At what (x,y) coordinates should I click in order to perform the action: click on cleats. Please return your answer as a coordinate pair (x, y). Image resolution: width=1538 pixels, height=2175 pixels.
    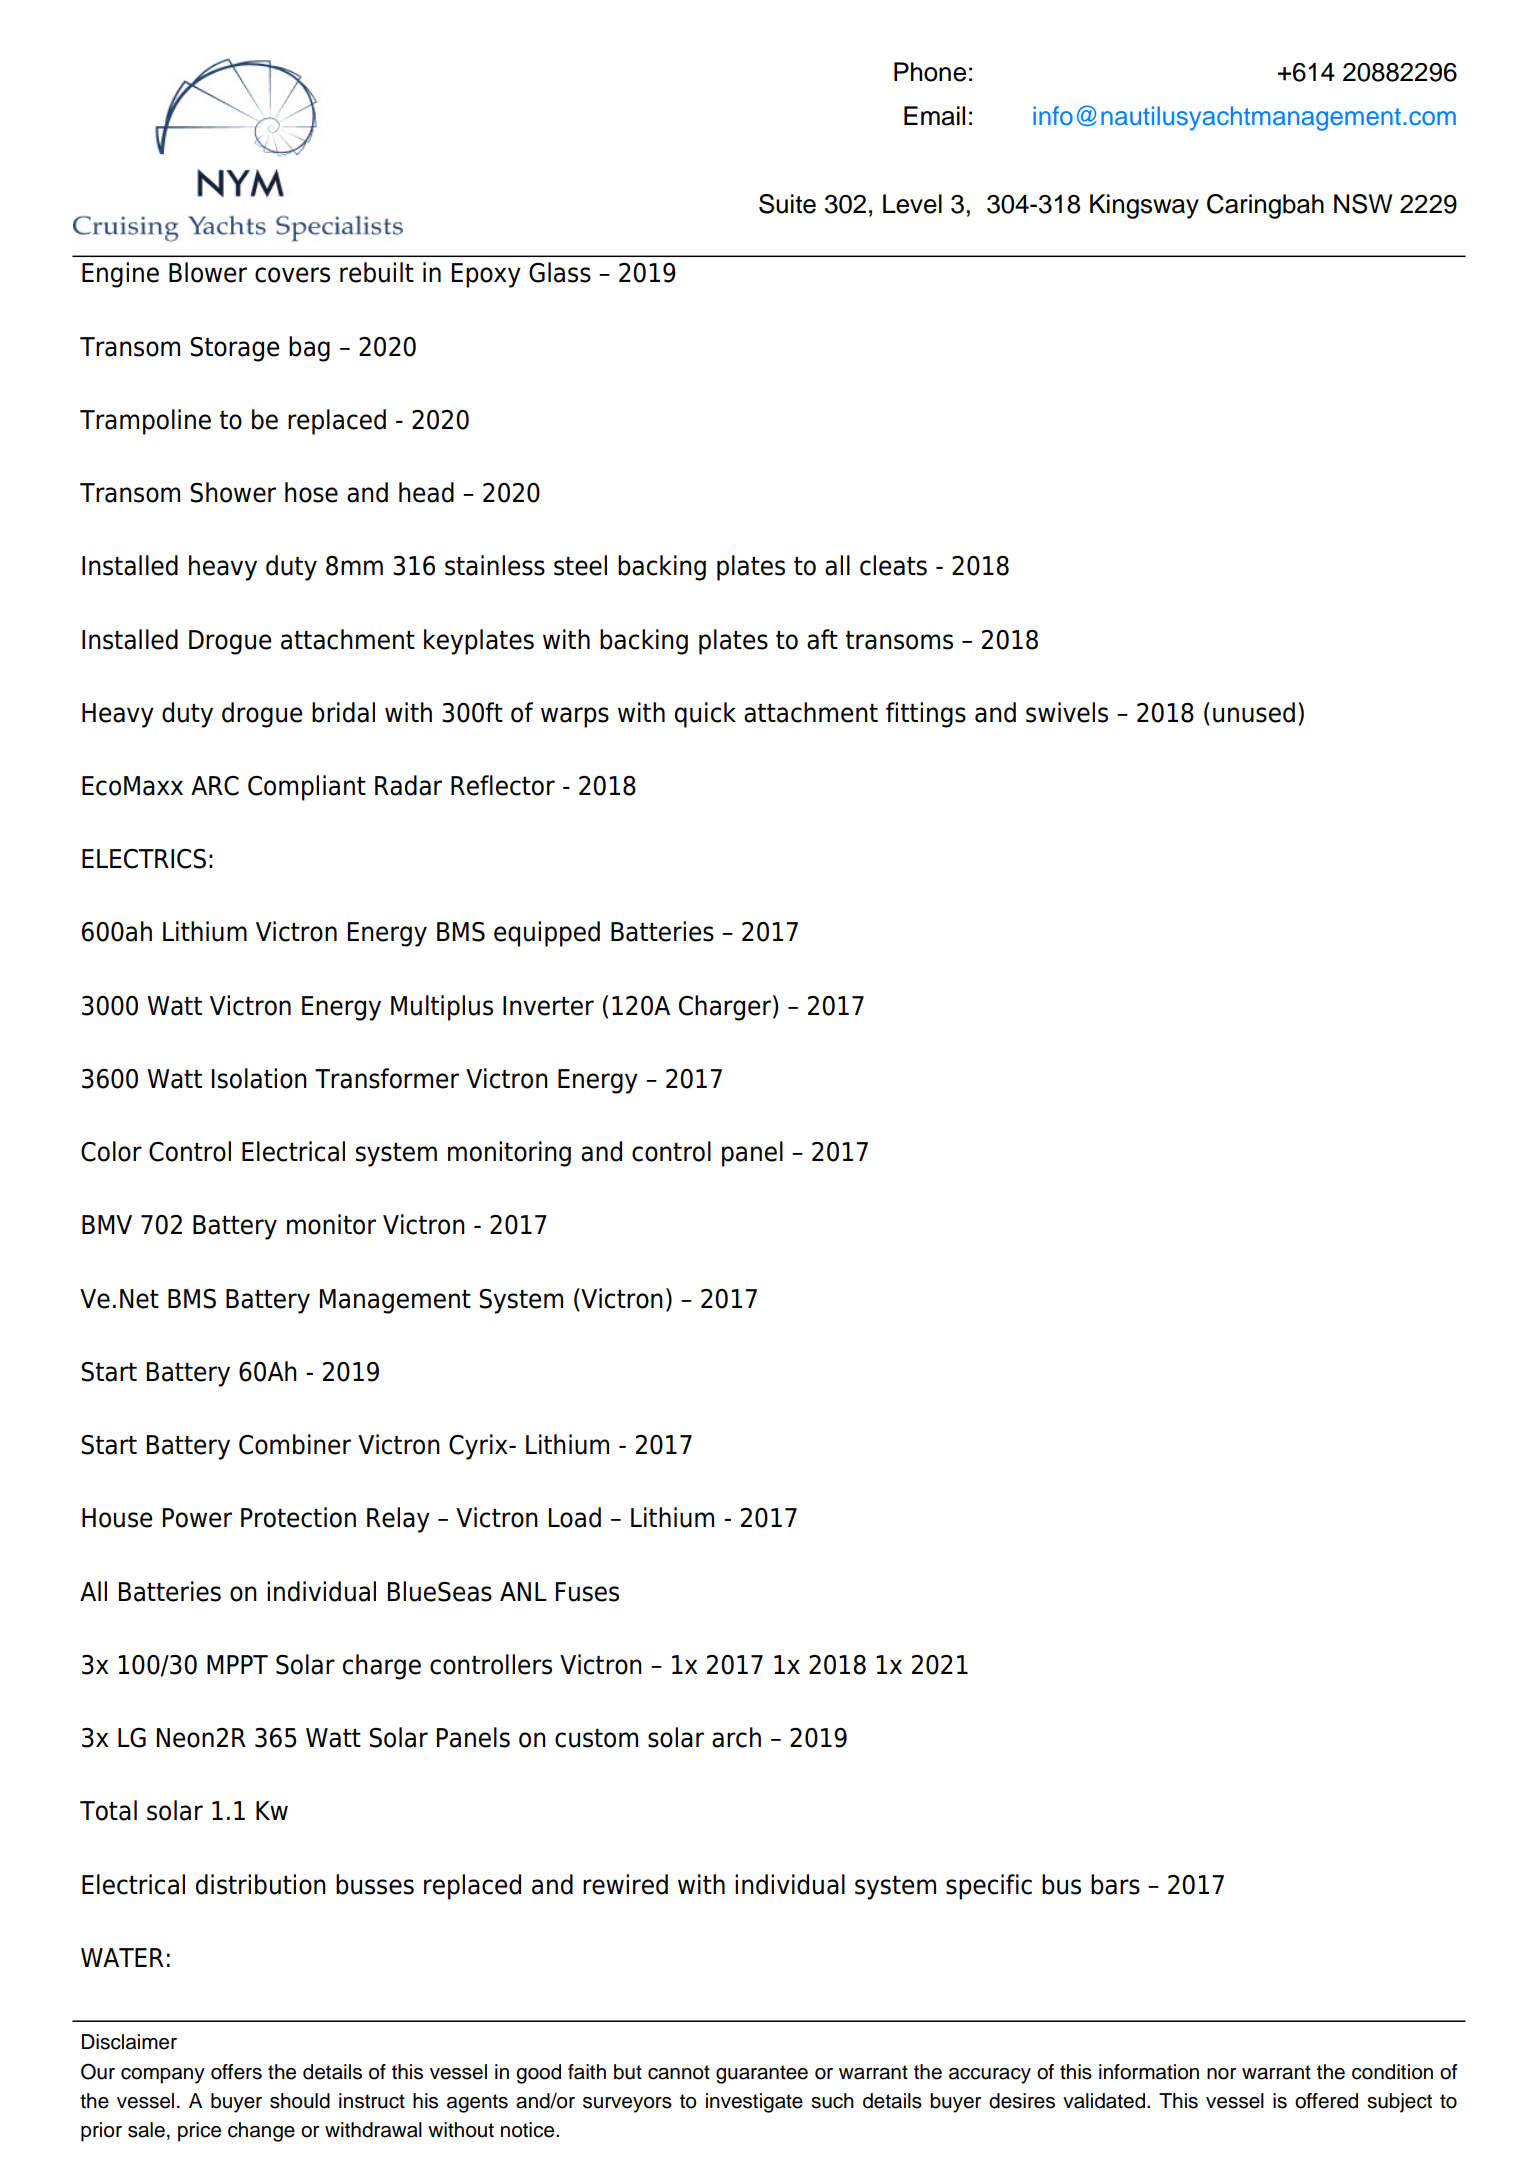
    Looking at the image, I should click on (893, 565).
